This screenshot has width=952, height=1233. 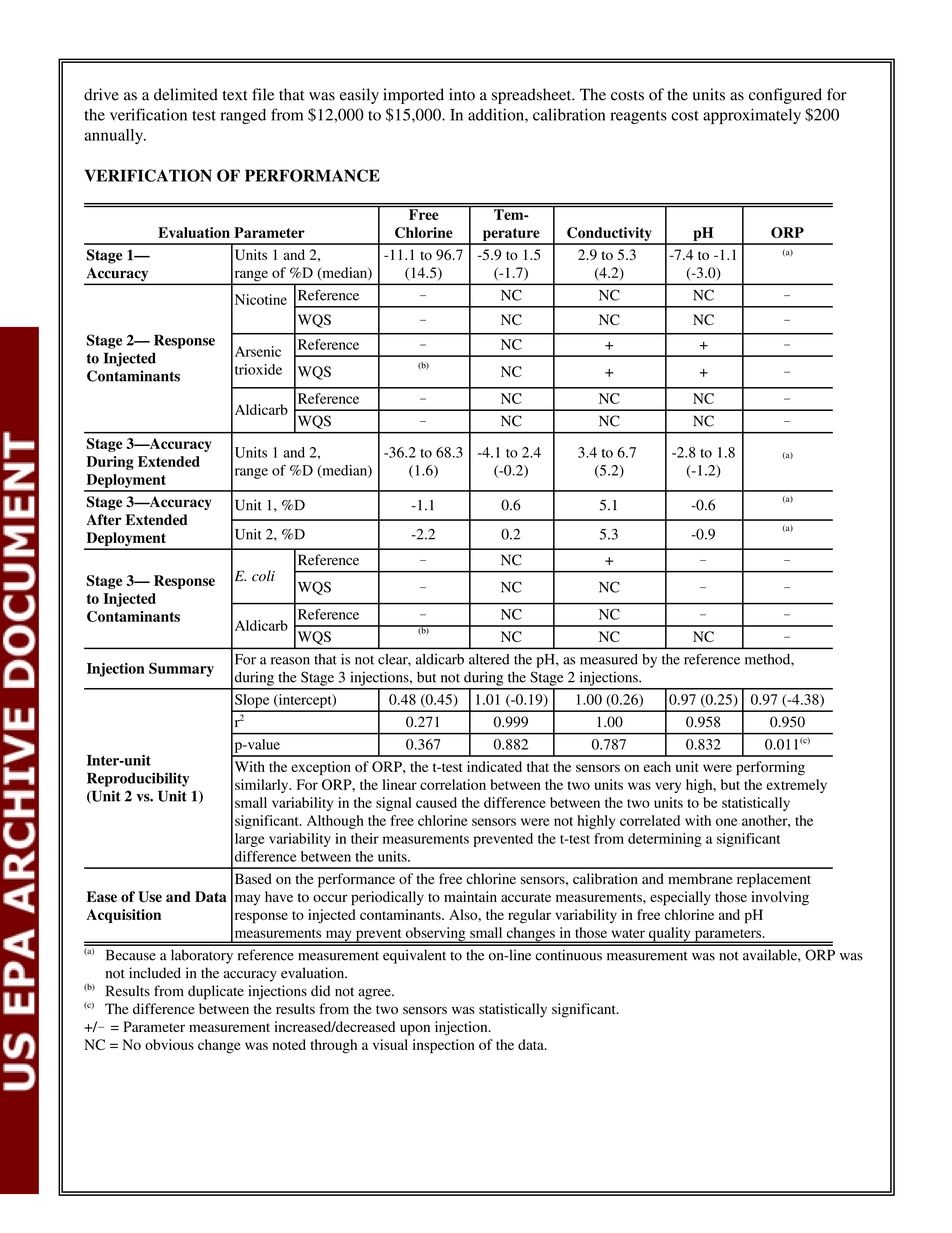 What do you see at coordinates (263, 576) in the screenshot?
I see `coli` at bounding box center [263, 576].
